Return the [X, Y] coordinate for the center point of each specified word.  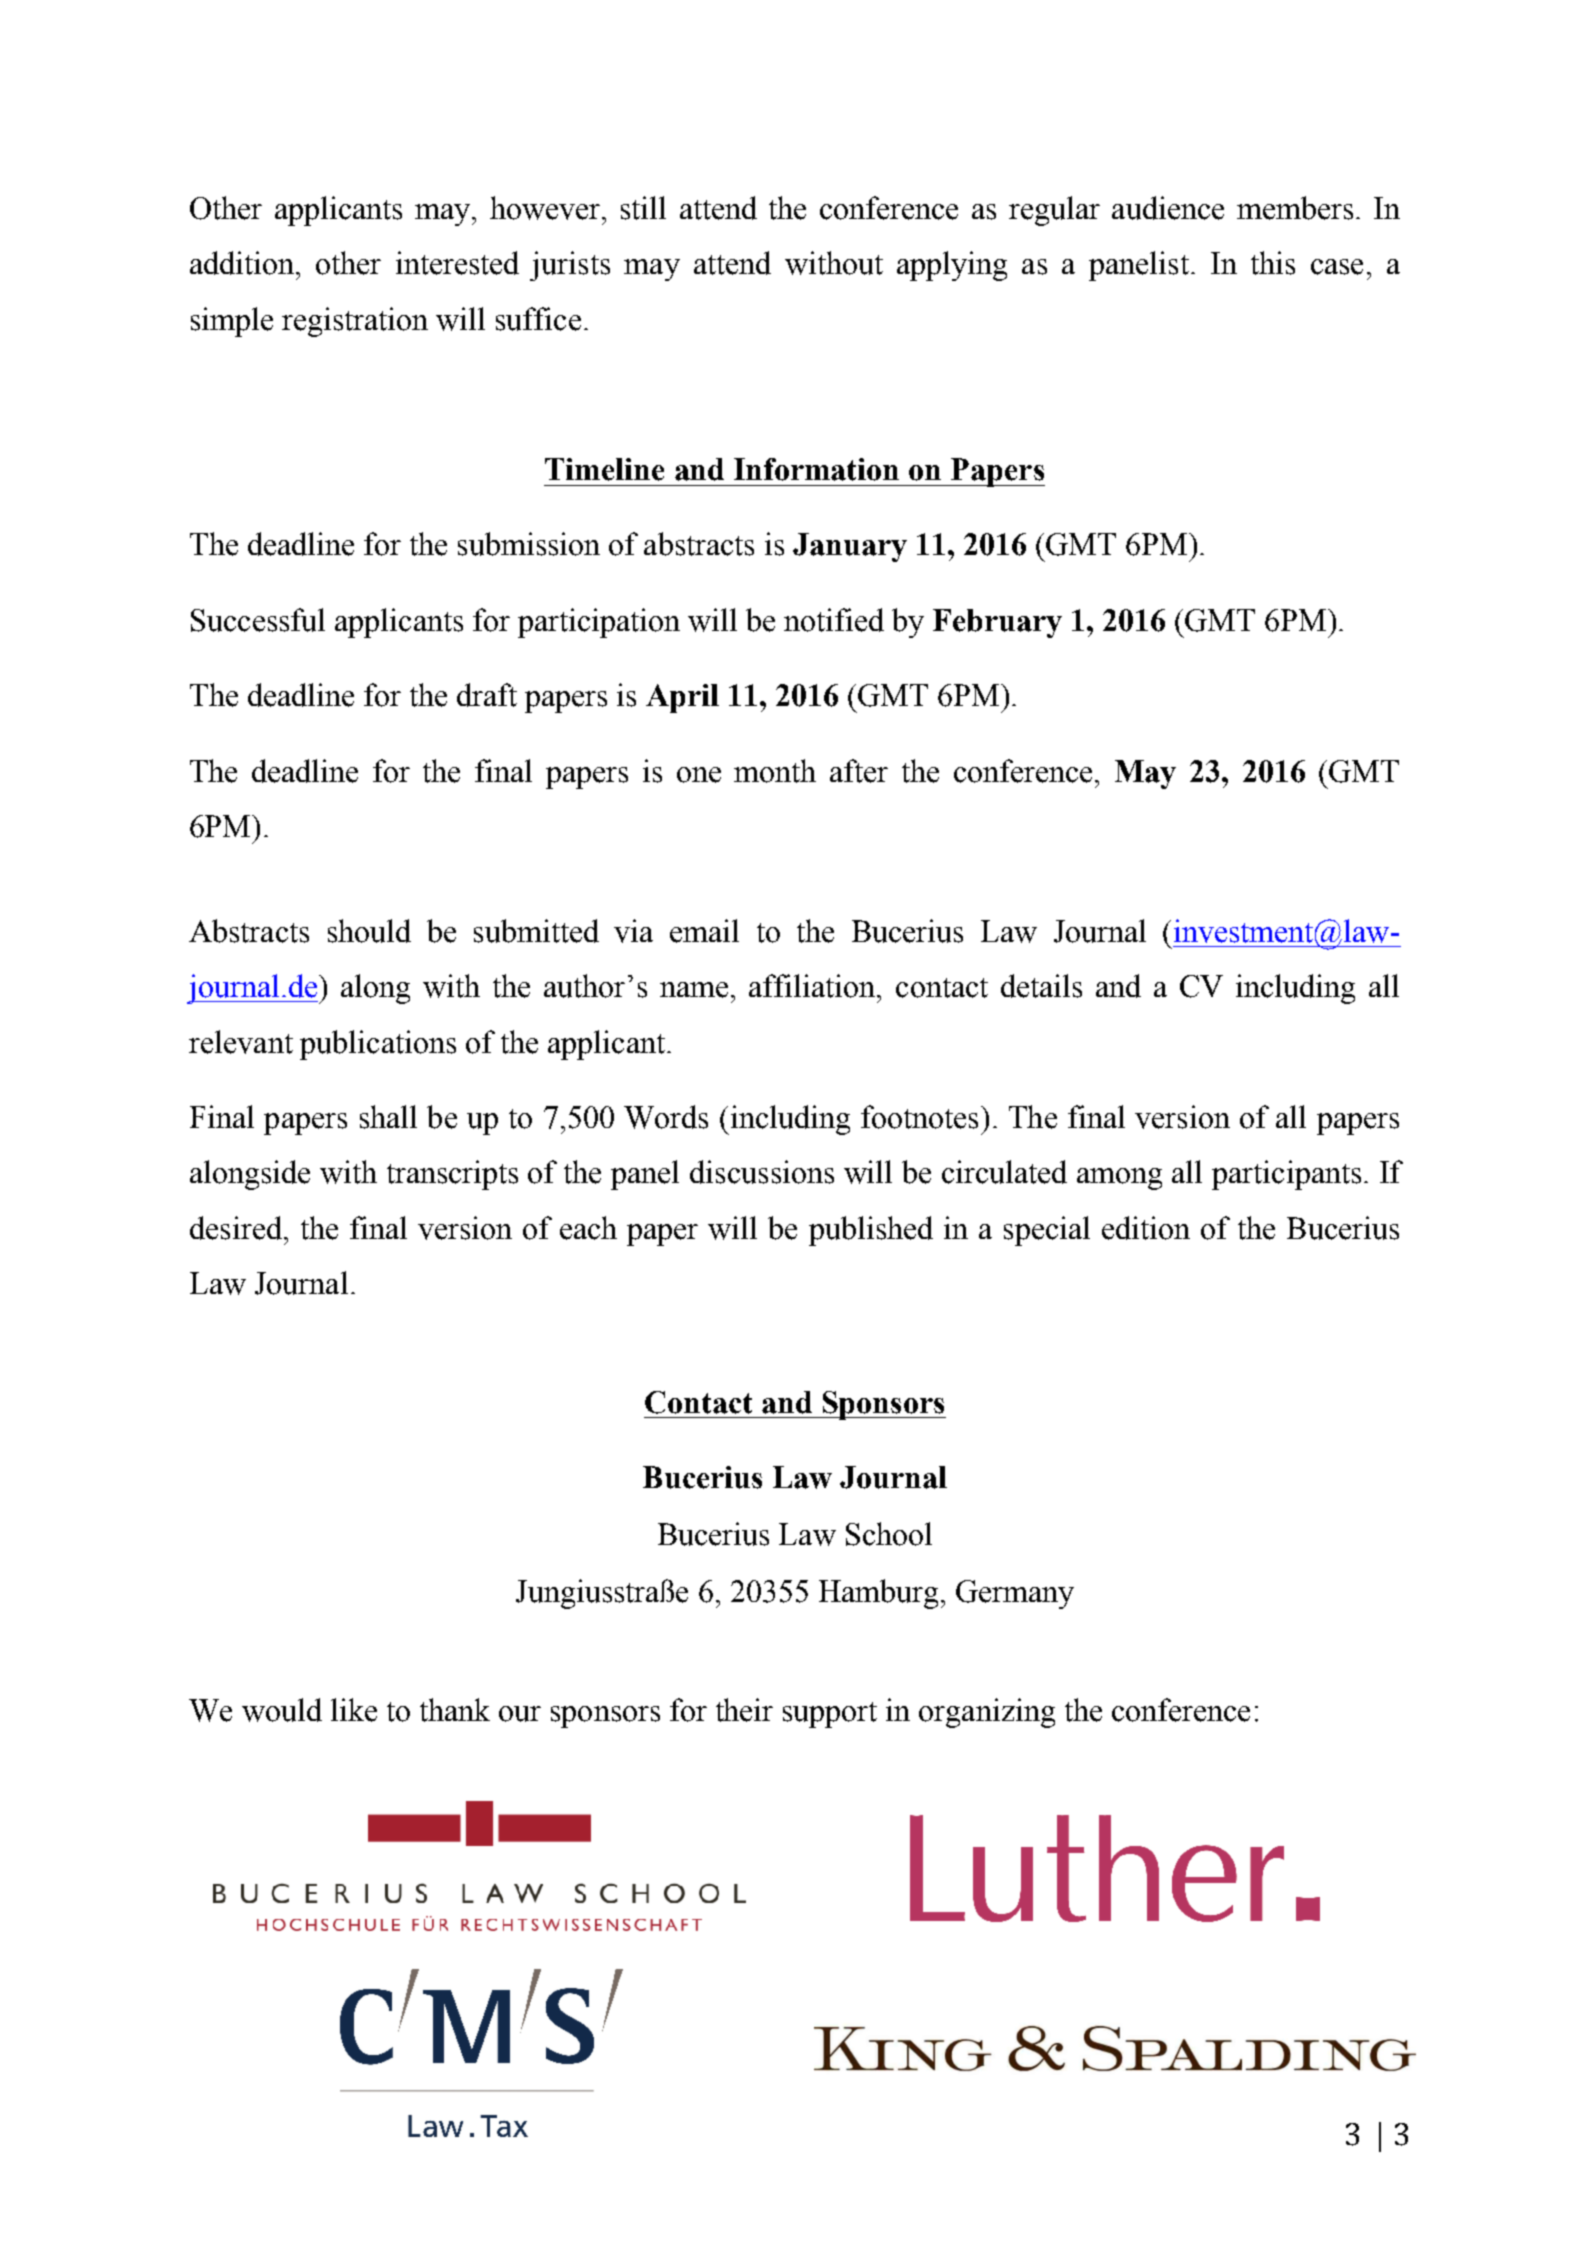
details [1041, 986]
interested [457, 263]
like [354, 1710]
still [643, 208]
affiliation [813, 986]
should [369, 931]
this [1273, 263]
